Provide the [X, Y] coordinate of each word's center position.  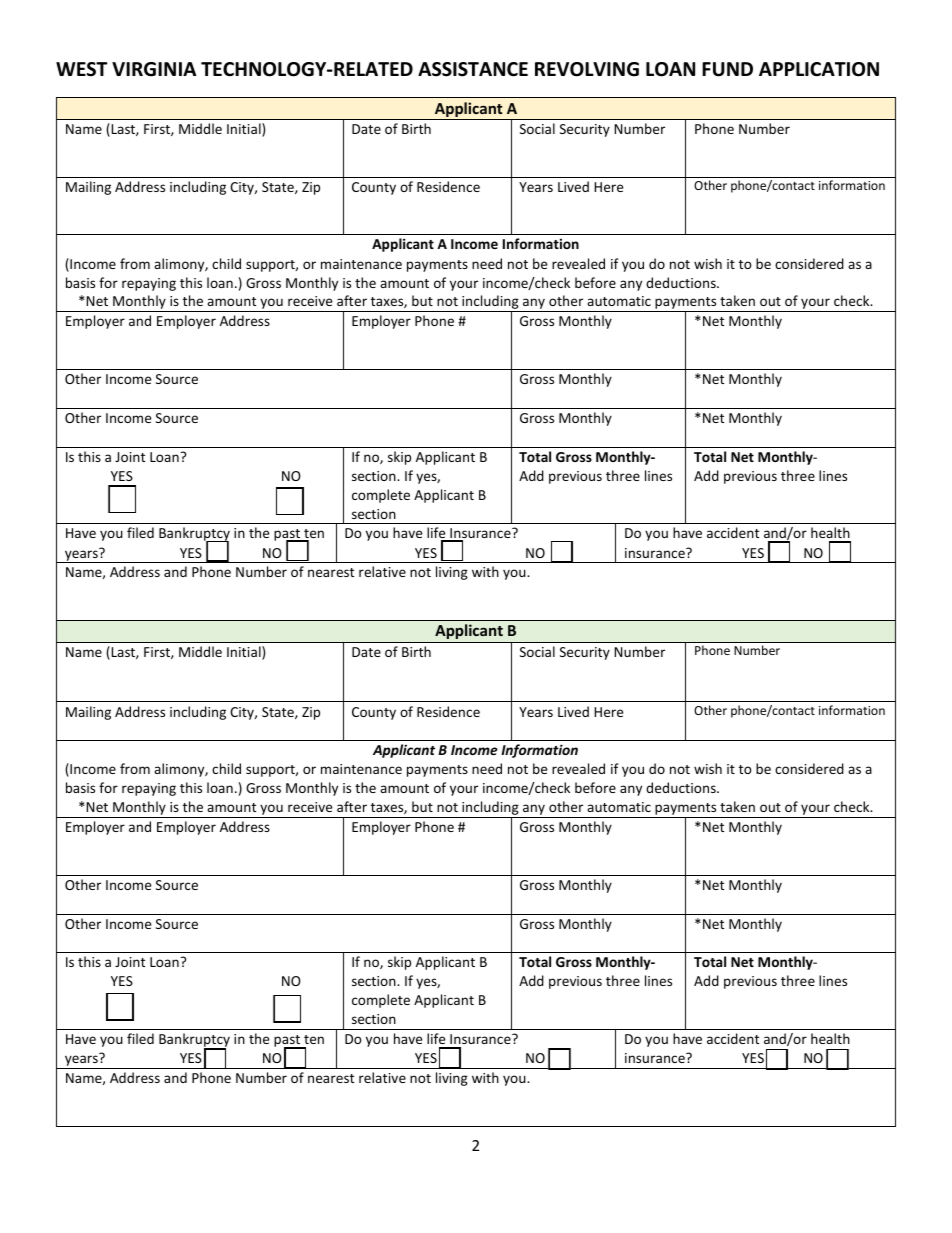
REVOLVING [587, 69]
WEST [81, 69]
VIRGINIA [154, 69]
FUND [727, 69]
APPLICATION [819, 69]
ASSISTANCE [473, 69]
